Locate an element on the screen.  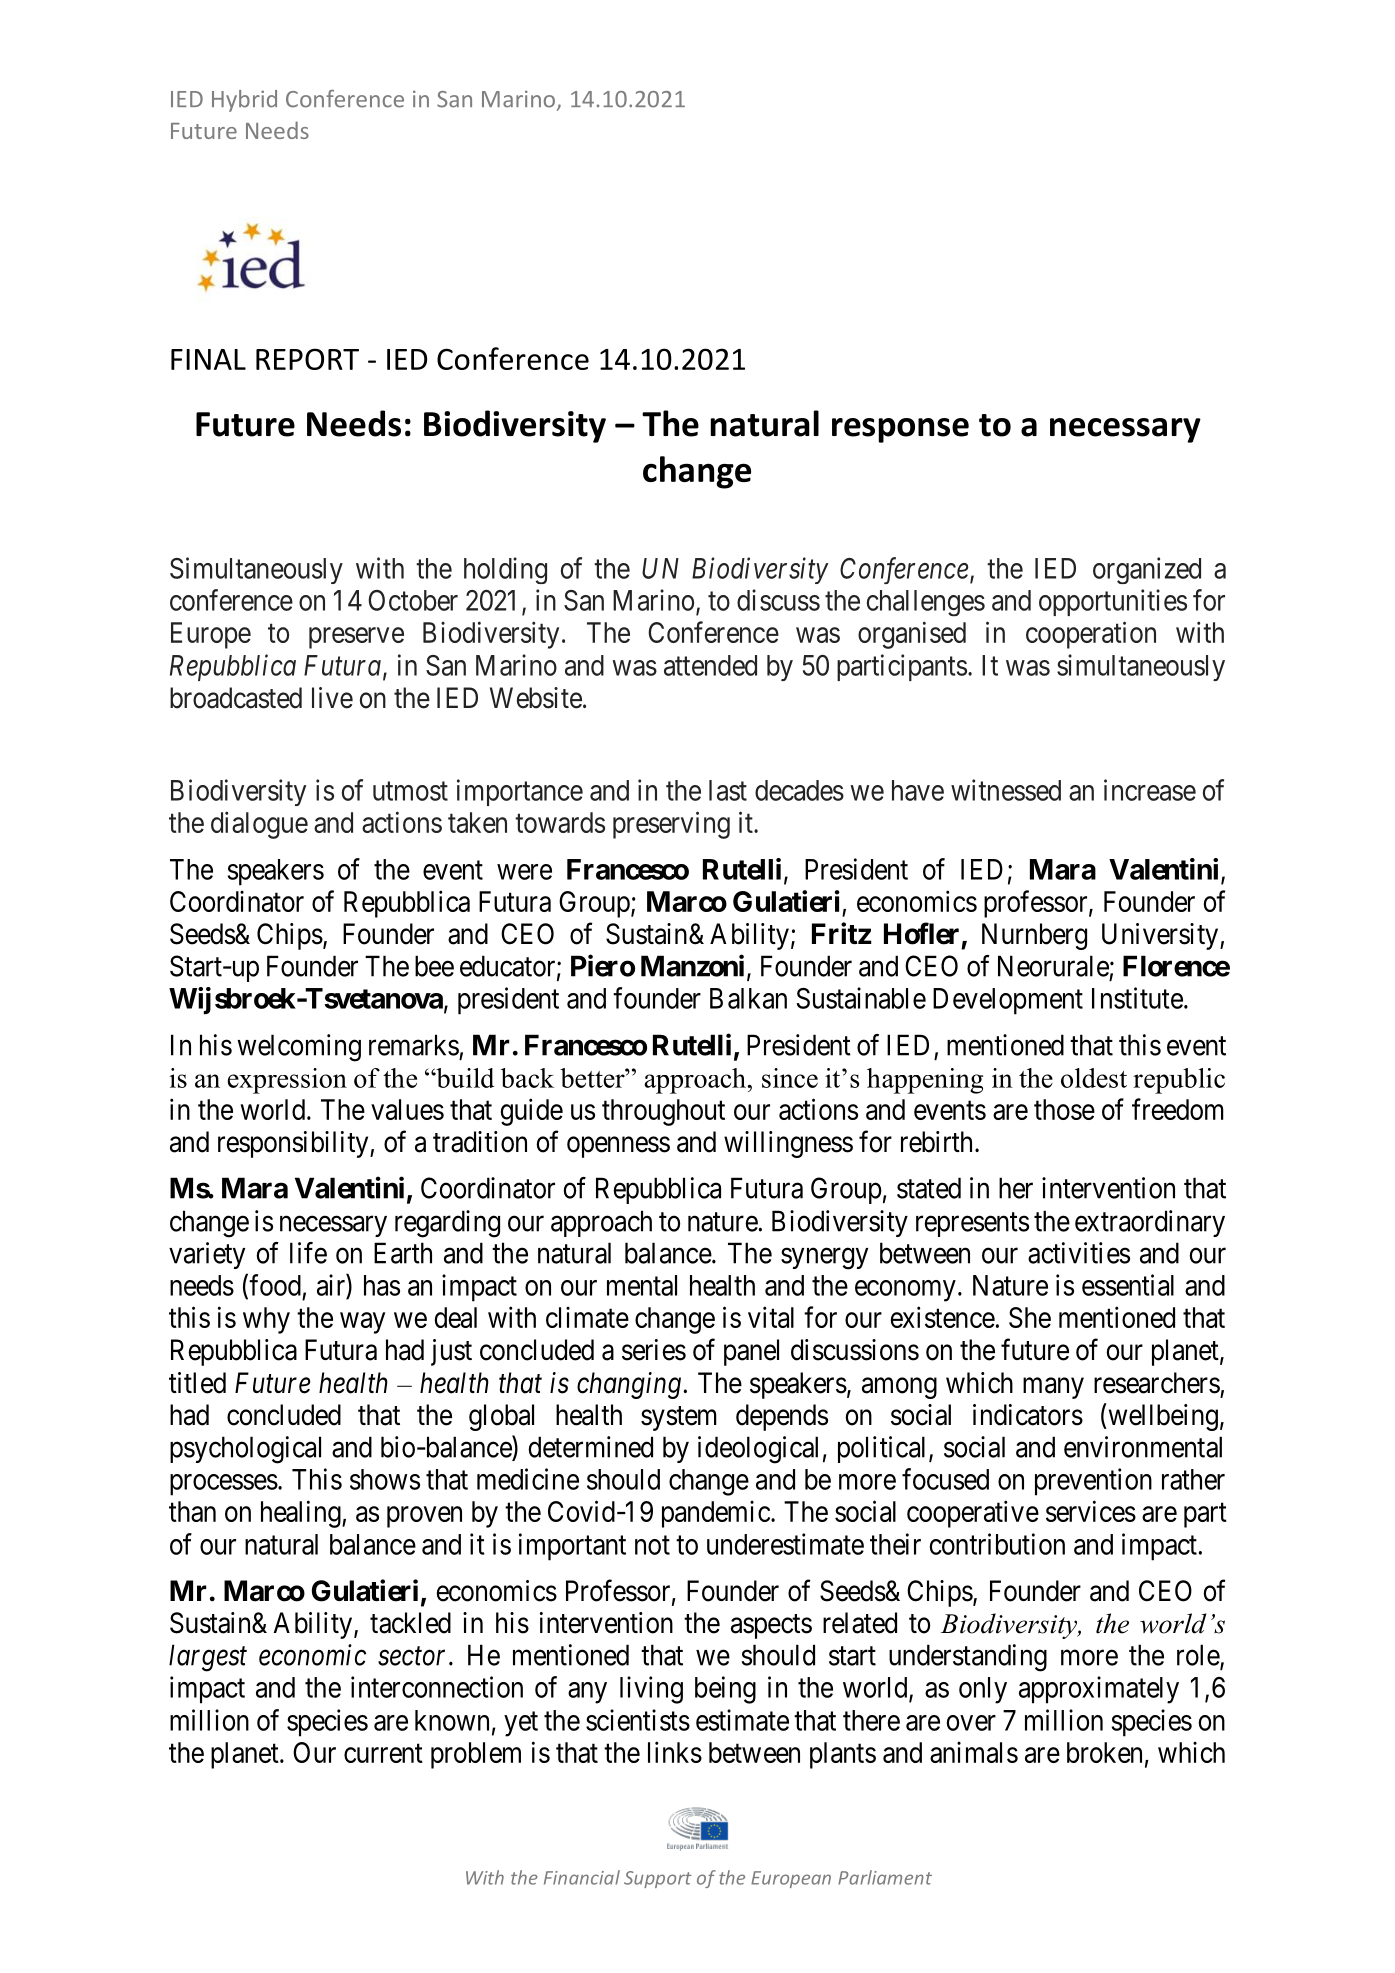
life is located at coordinates (308, 1253).
